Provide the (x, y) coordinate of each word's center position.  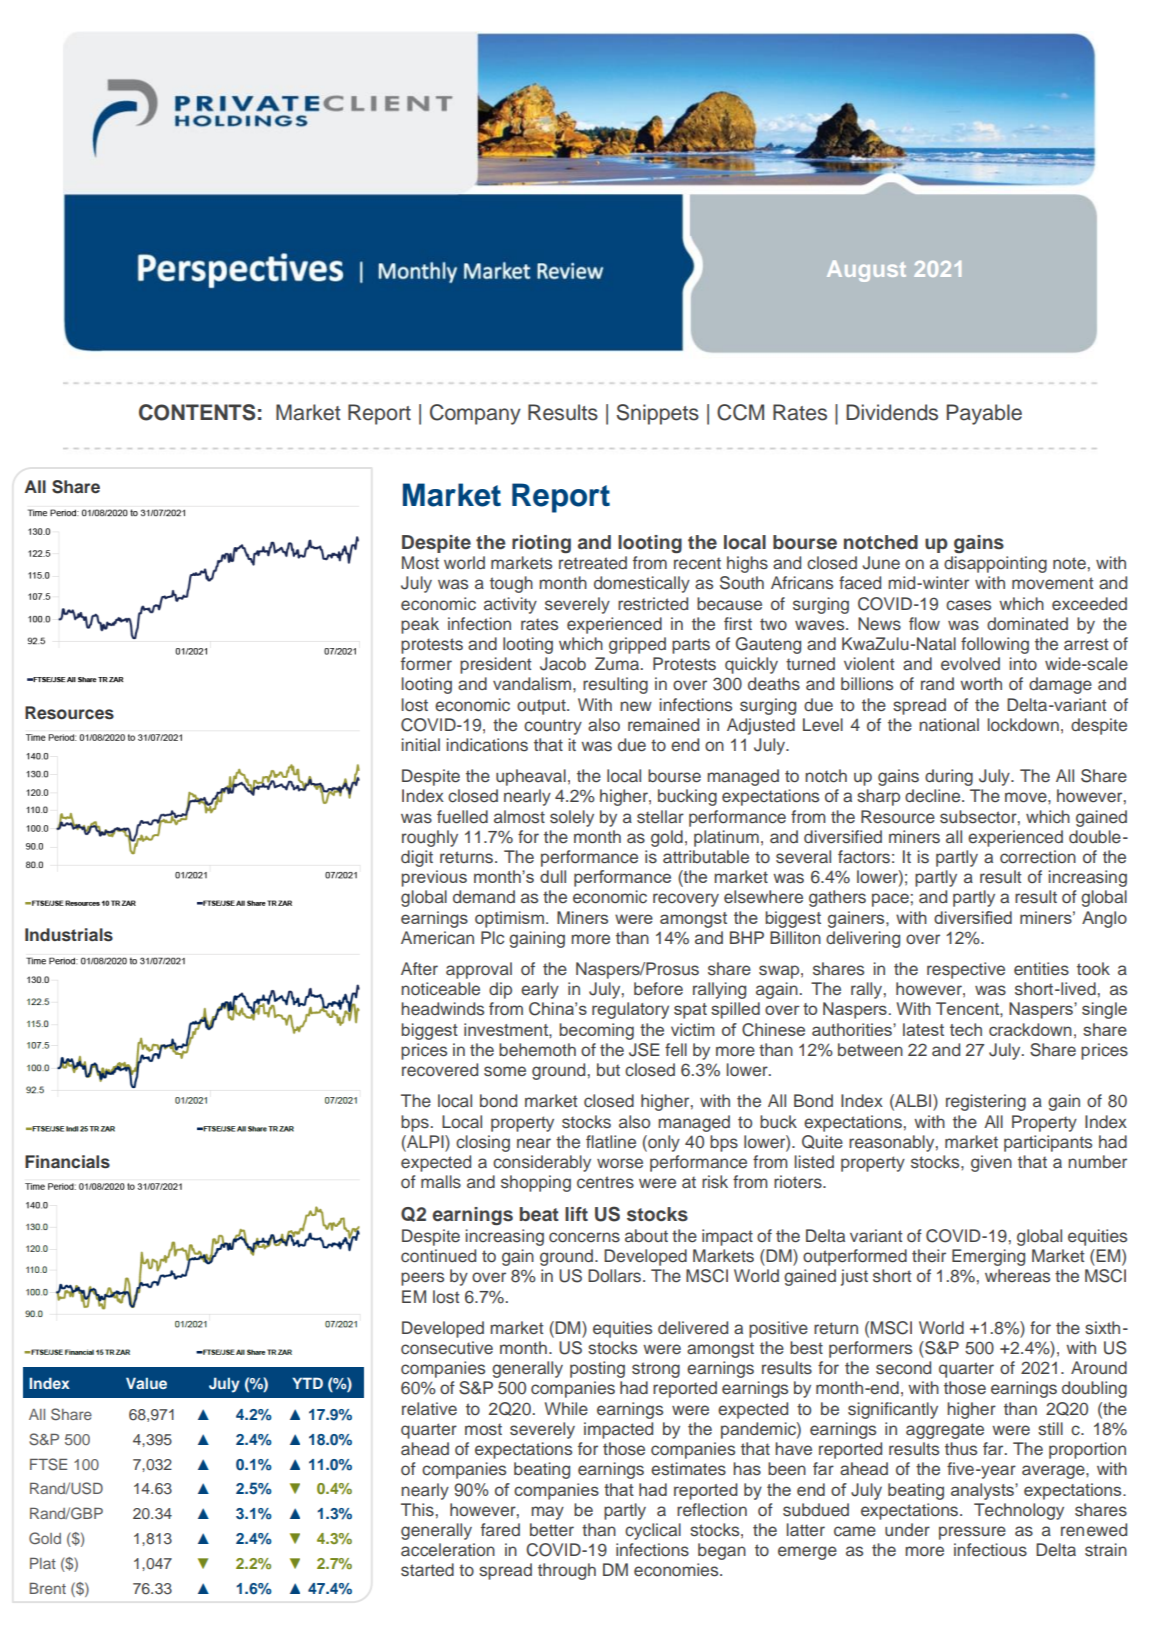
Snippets (657, 414)
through (567, 1571)
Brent (48, 1588)
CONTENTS (197, 412)
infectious (990, 1550)
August (866, 271)
